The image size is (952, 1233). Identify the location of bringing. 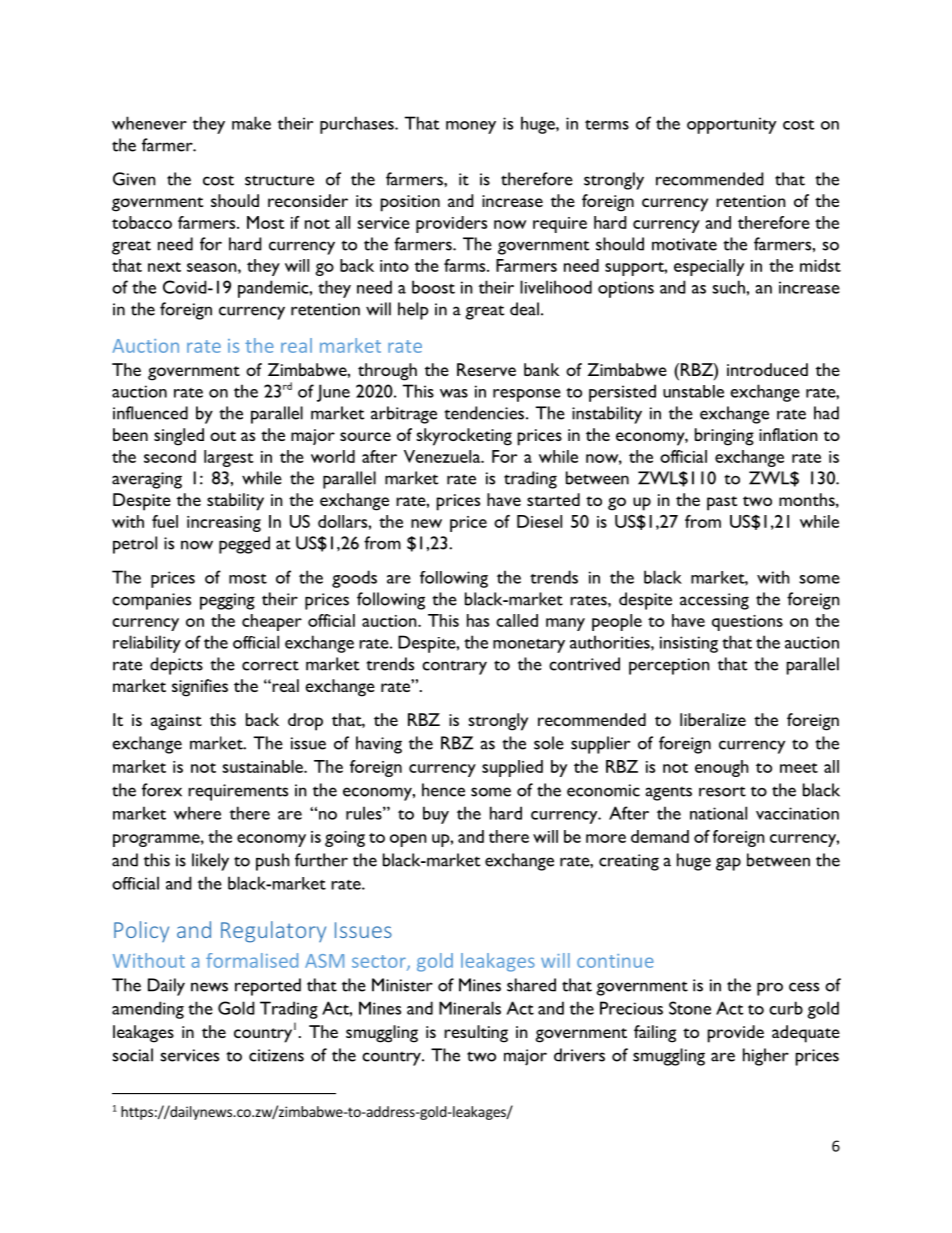
(724, 437).
